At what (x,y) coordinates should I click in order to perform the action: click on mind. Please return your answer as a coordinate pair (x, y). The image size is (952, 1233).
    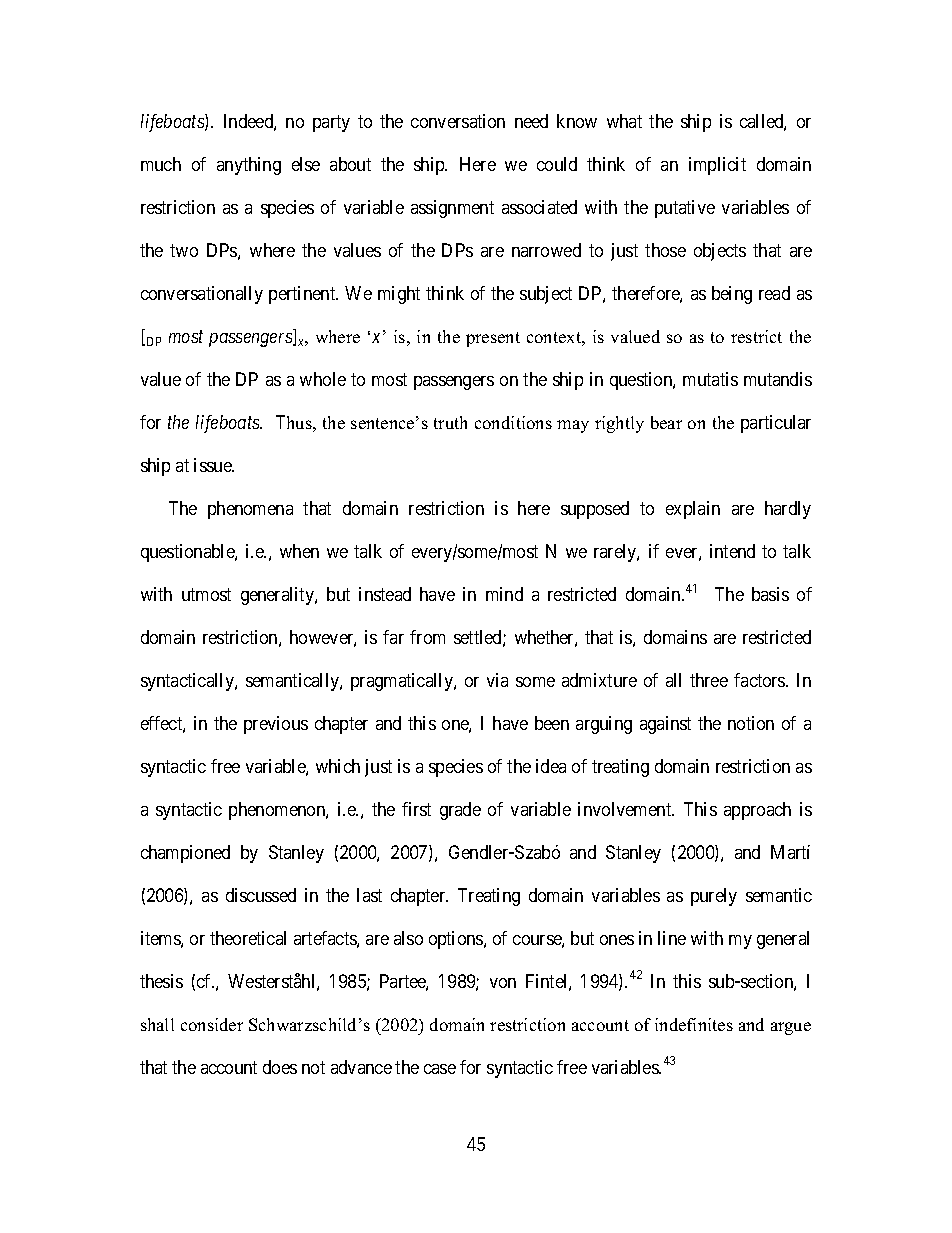
    Looking at the image, I should click on (504, 594).
